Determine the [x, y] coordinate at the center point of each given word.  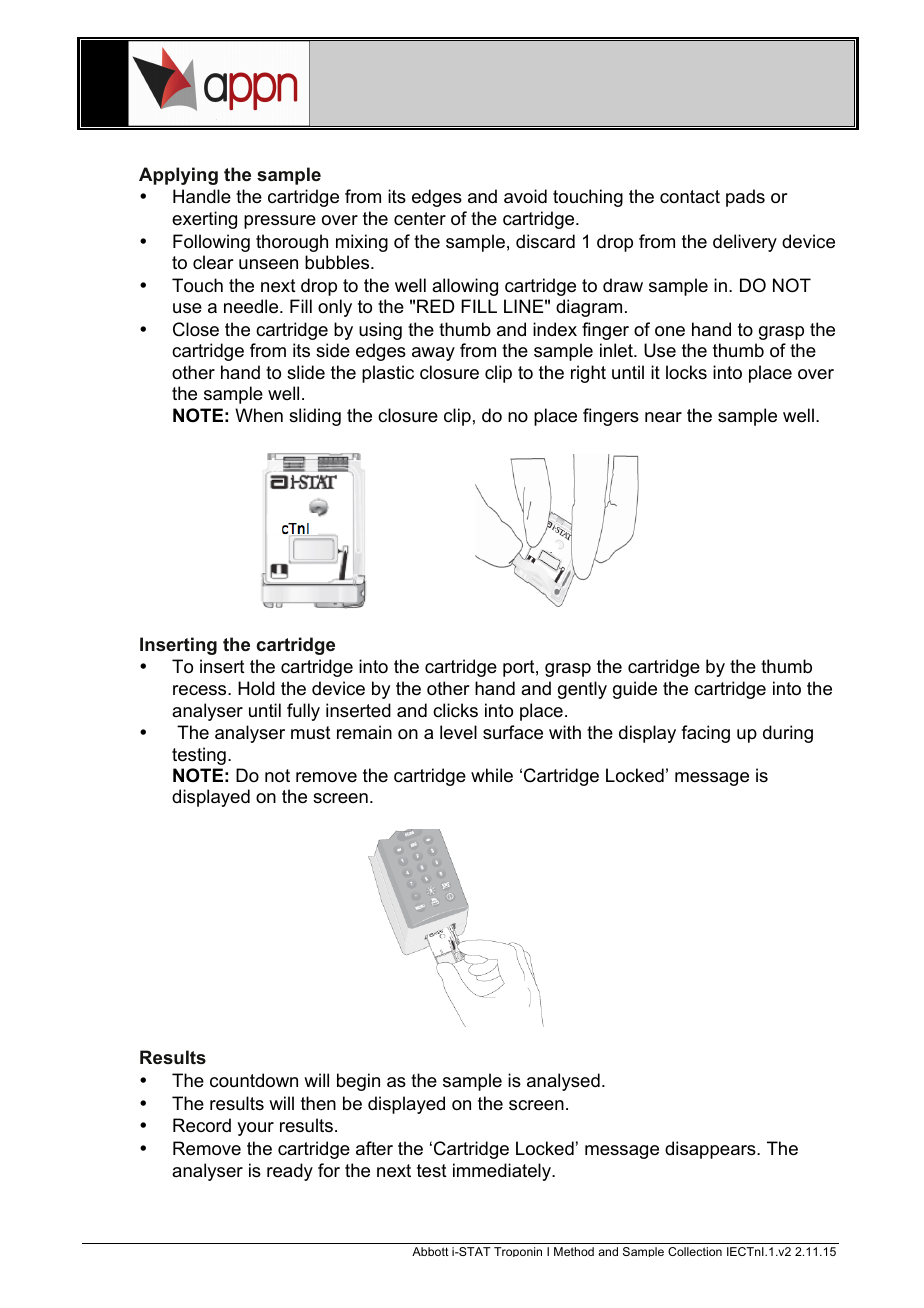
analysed [563, 1082]
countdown [254, 1080]
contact [690, 196]
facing [705, 734]
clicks [455, 710]
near [663, 417]
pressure [280, 222]
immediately [503, 1172]
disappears [711, 1150]
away [433, 354]
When [259, 415]
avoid [525, 196]
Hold [256, 688]
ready [290, 1172]
